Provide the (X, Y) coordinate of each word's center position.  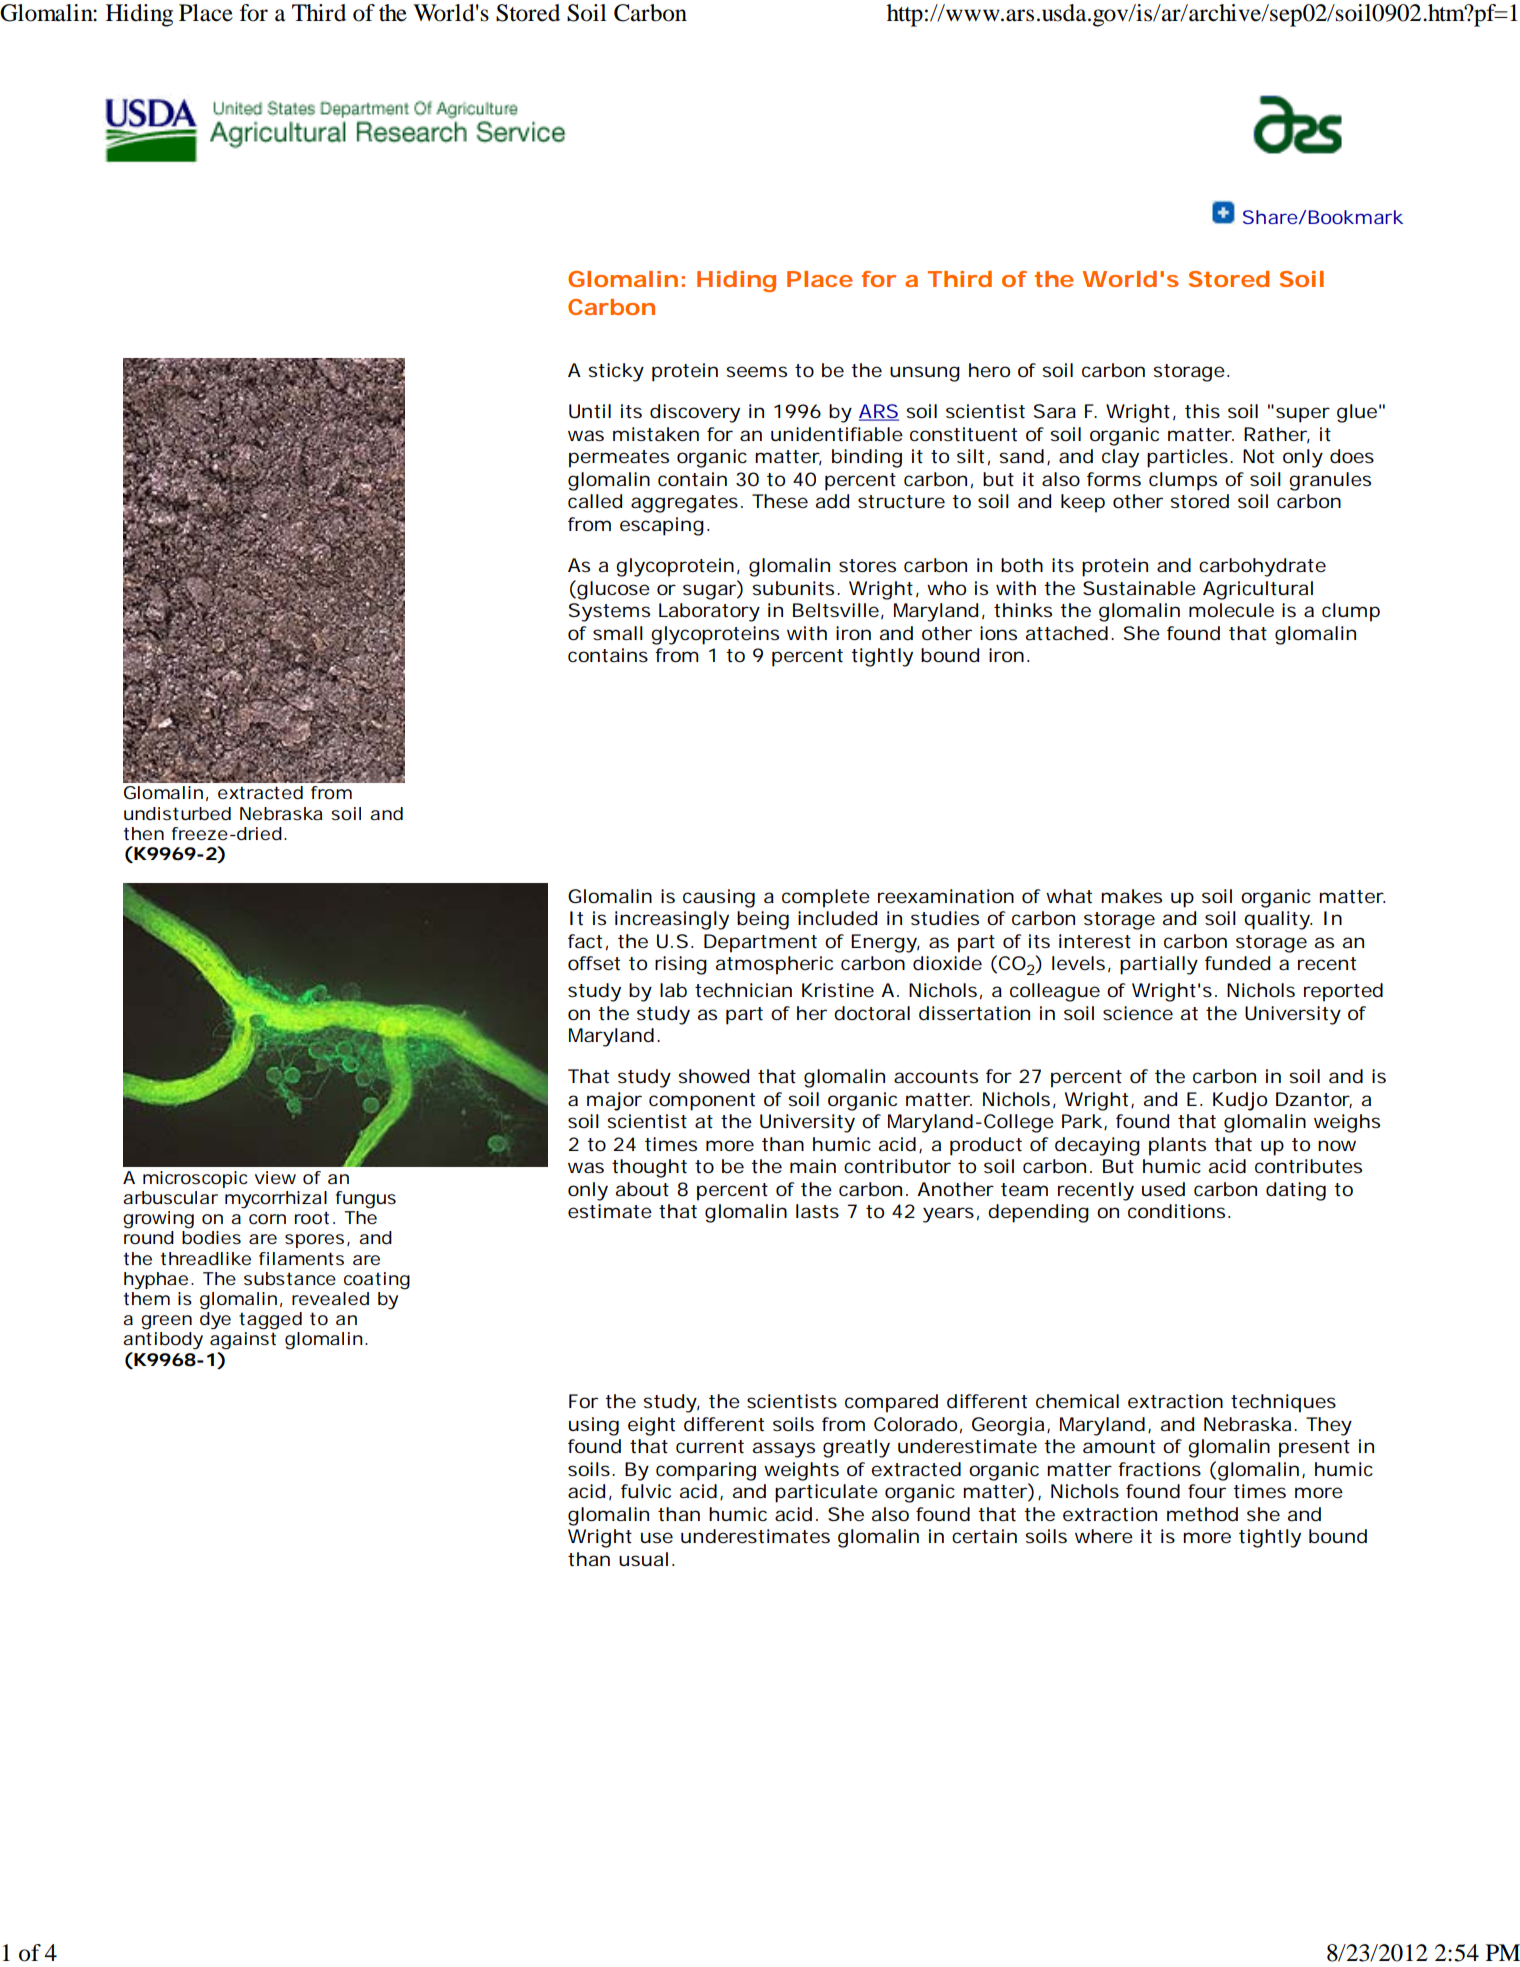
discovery (695, 413)
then (144, 833)
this (1202, 411)
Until (590, 411)
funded (1237, 963)
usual (643, 1559)
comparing (706, 1471)
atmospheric (774, 965)
